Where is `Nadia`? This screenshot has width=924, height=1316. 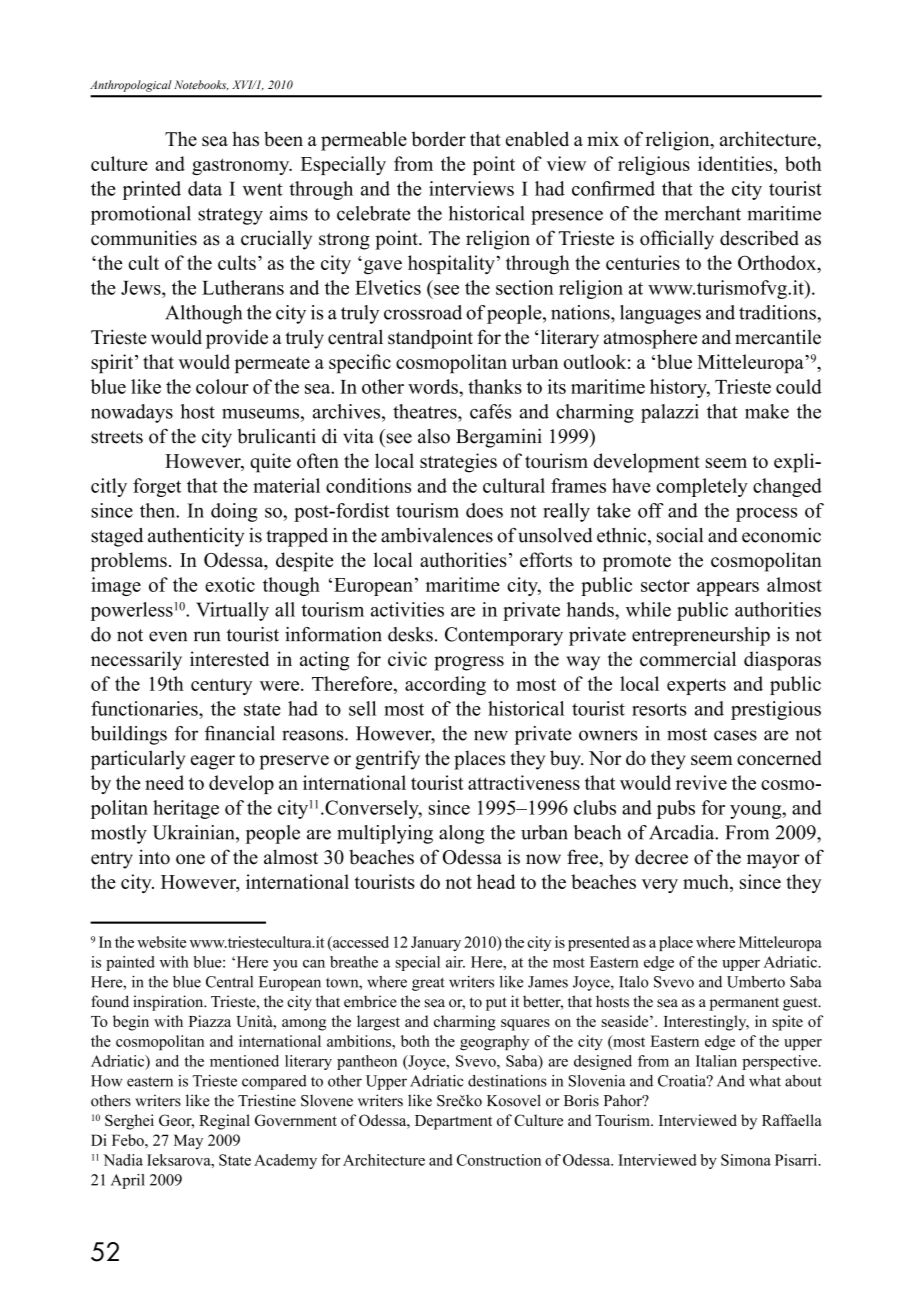
Nadia is located at coordinates (123, 1160).
